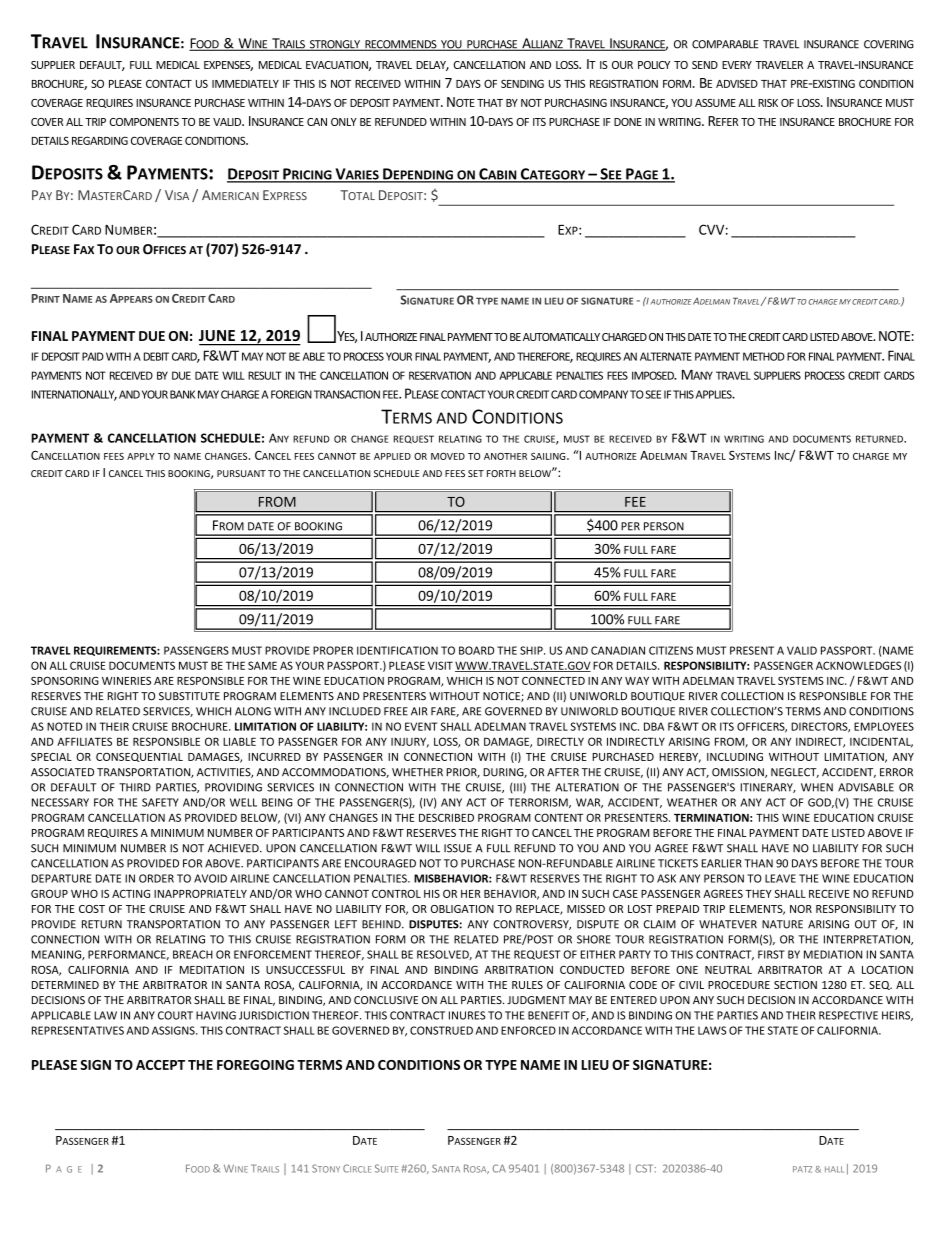 The height and width of the screenshot is (1233, 952). What do you see at coordinates (441, 1030) in the screenshot?
I see `CONSTRUED` at bounding box center [441, 1030].
